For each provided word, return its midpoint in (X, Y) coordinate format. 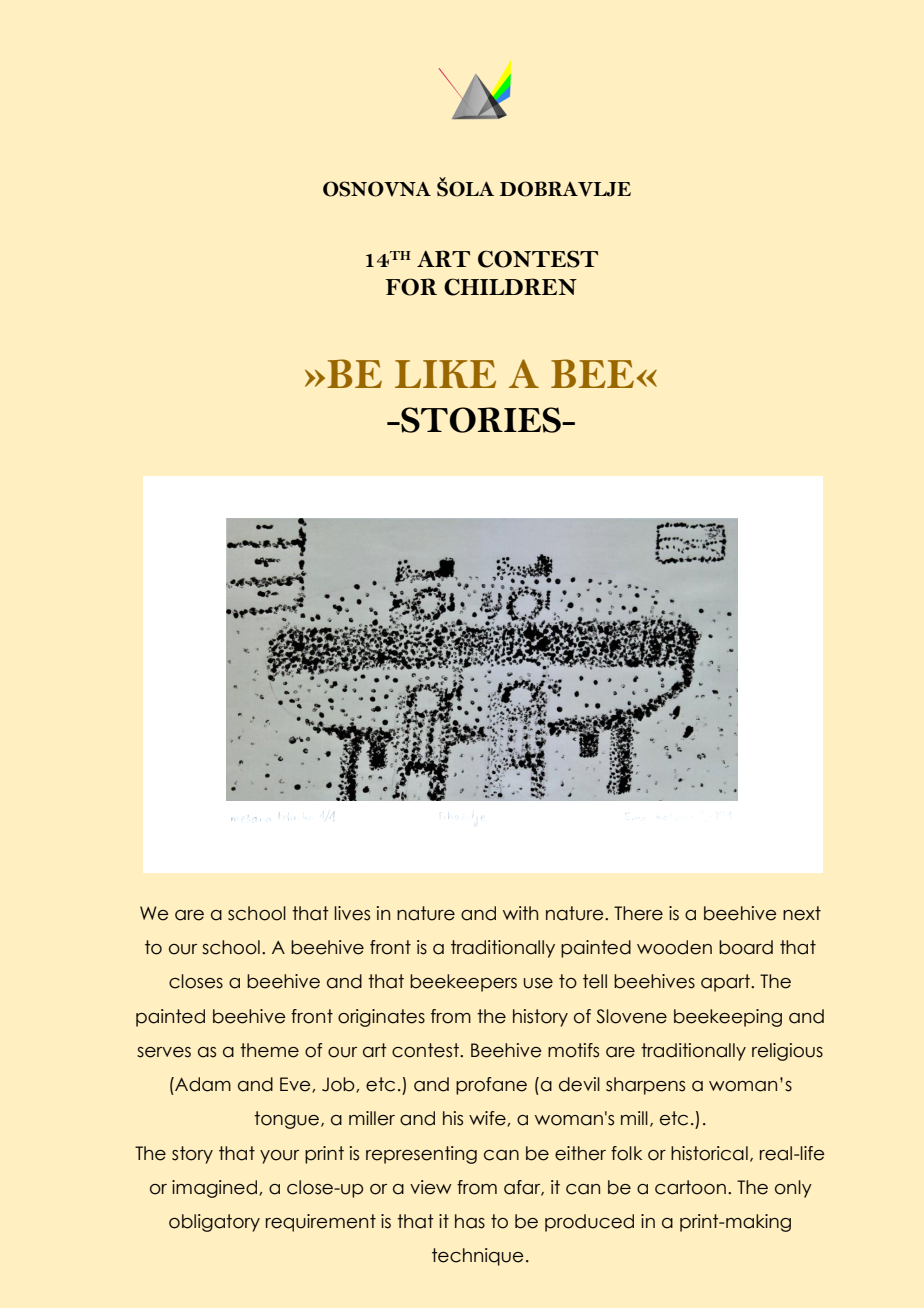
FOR (411, 287)
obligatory (214, 1223)
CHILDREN (510, 287)
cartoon (690, 1187)
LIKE (445, 374)
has (470, 1221)
